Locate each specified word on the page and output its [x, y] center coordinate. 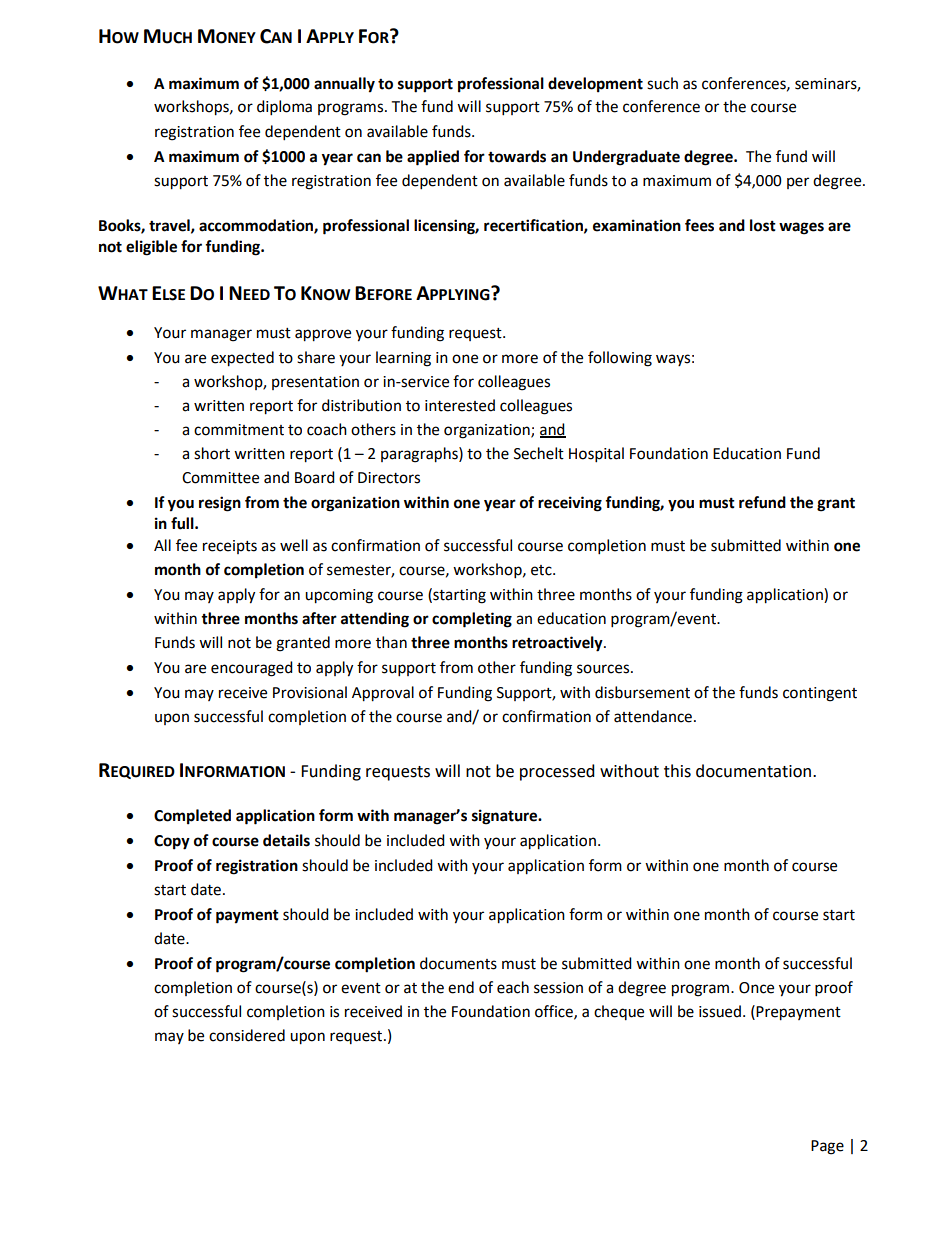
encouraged [252, 669]
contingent [820, 694]
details [286, 840]
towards [517, 156]
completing [472, 620]
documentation [753, 771]
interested [460, 405]
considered [247, 1035]
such [662, 83]
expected [242, 359]
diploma [284, 108]
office [555, 1012]
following [620, 359]
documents [458, 963]
